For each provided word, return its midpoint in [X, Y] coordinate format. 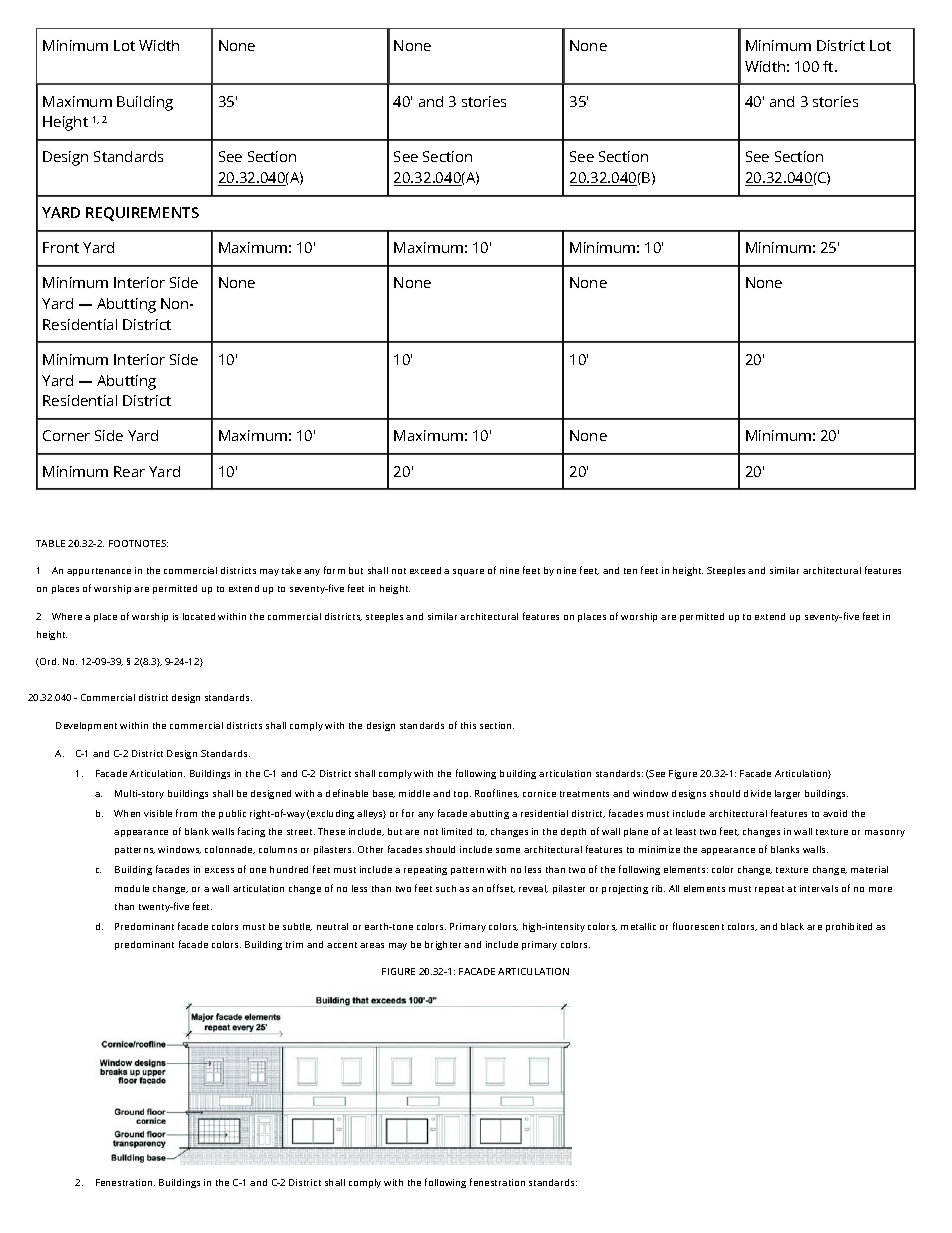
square [468, 572]
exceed [425, 570]
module [132, 888]
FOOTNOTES [138, 543]
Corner [66, 435]
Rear [129, 471]
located [199, 616]
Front [61, 247]
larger [787, 794]
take [291, 570]
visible [158, 813]
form [334, 570]
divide [757, 793]
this [468, 725]
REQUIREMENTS [142, 214]
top [462, 795]
